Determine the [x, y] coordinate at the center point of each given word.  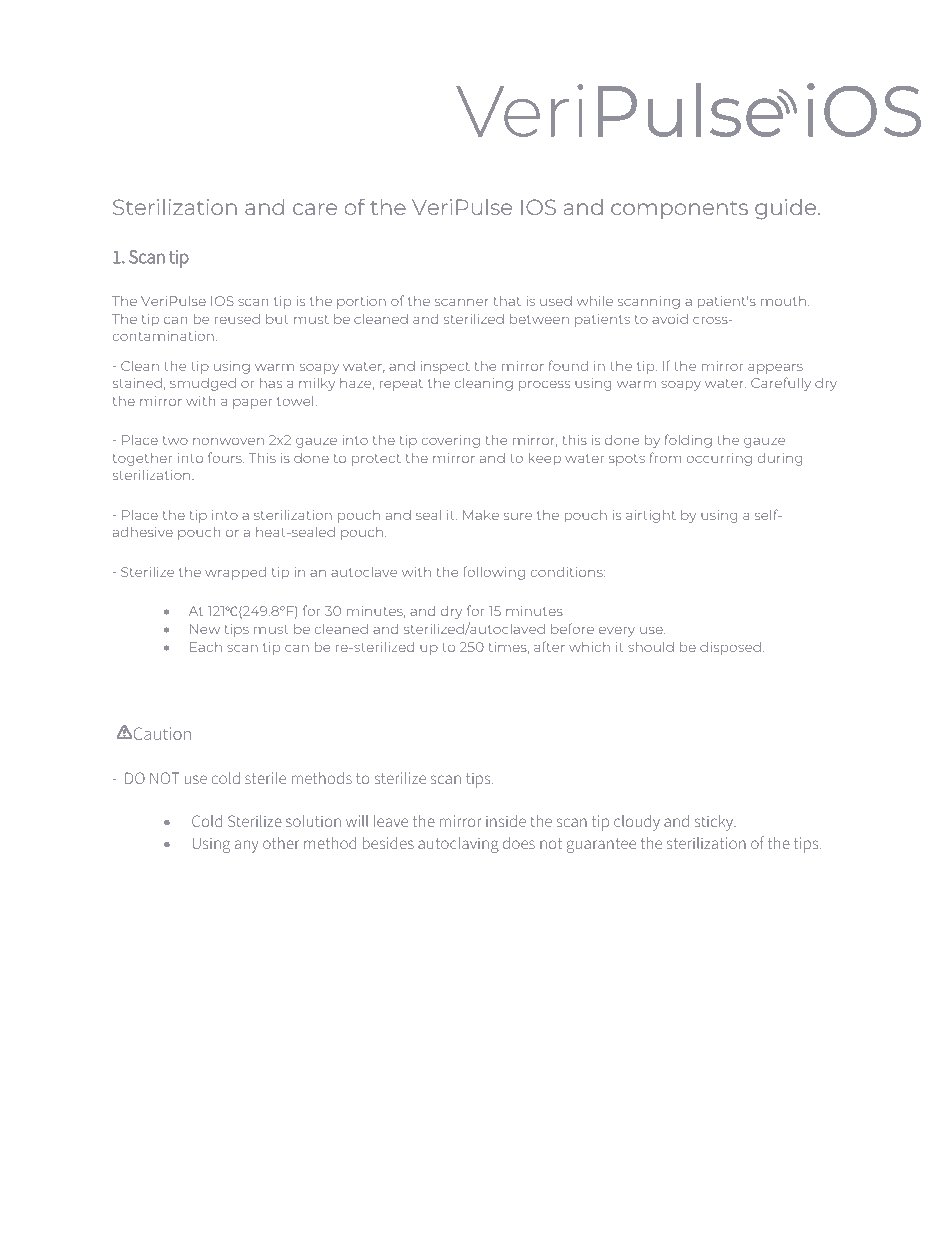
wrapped [235, 573]
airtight [651, 516]
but [277, 319]
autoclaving [458, 845]
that [507, 301]
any [246, 846]
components [679, 210]
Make [481, 515]
